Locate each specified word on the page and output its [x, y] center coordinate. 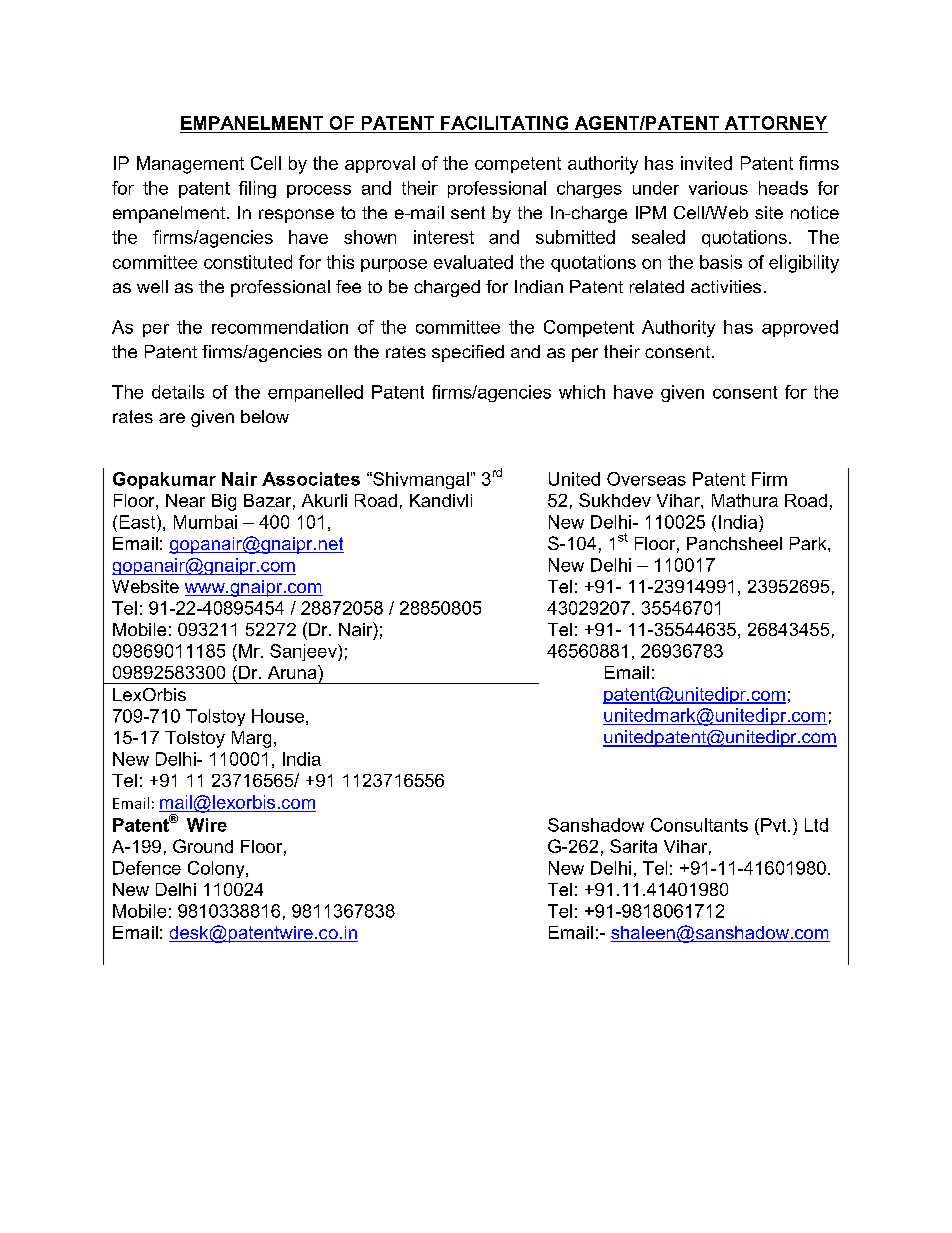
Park [809, 543]
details [178, 392]
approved [800, 328]
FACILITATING [504, 123]
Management [190, 165]
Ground [203, 846]
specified [468, 353]
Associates [311, 479]
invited [706, 163]
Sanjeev [304, 652]
